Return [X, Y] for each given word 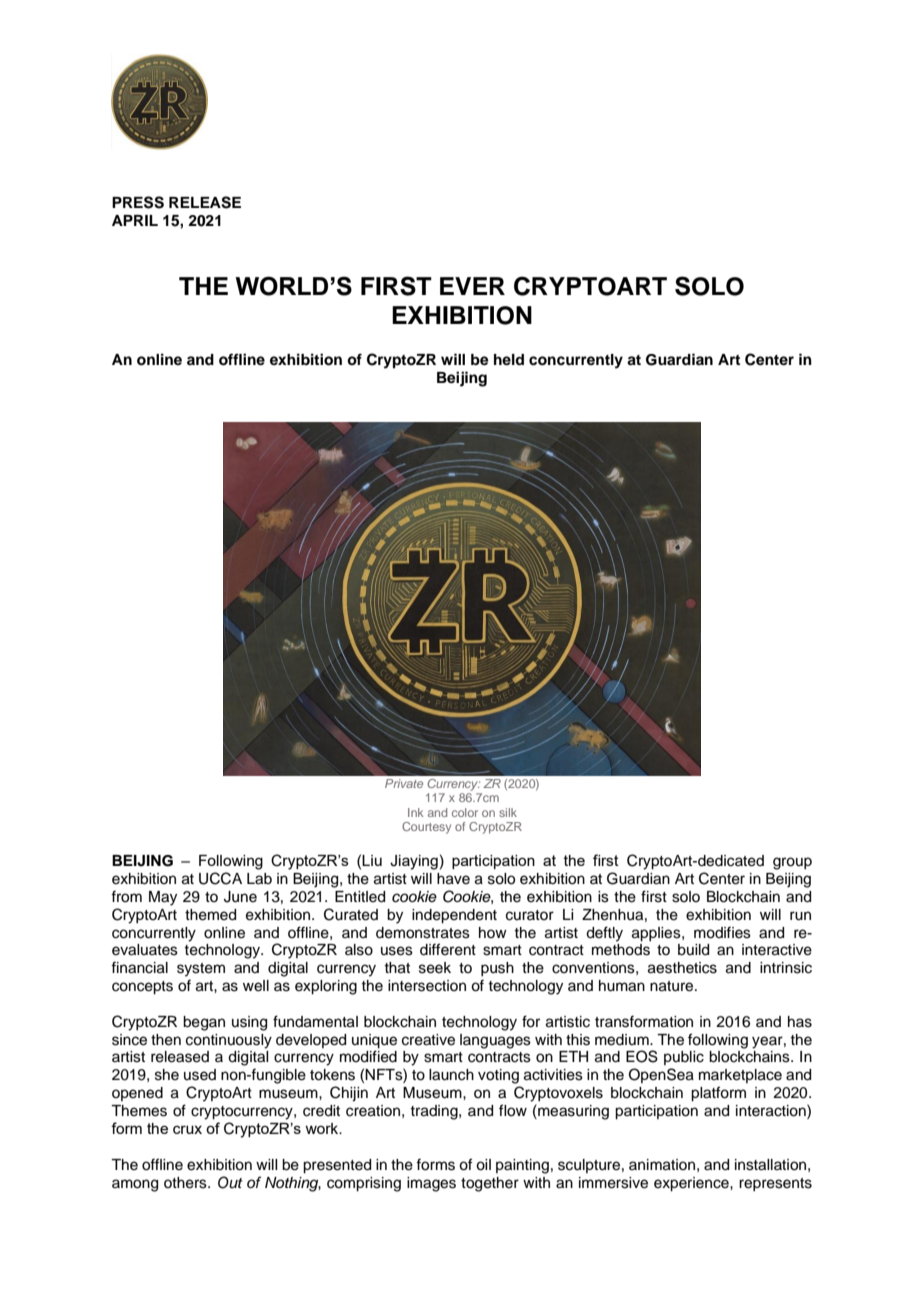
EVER [472, 286]
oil [483, 1165]
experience [692, 1184]
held [509, 359]
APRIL [135, 220]
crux [187, 1129]
